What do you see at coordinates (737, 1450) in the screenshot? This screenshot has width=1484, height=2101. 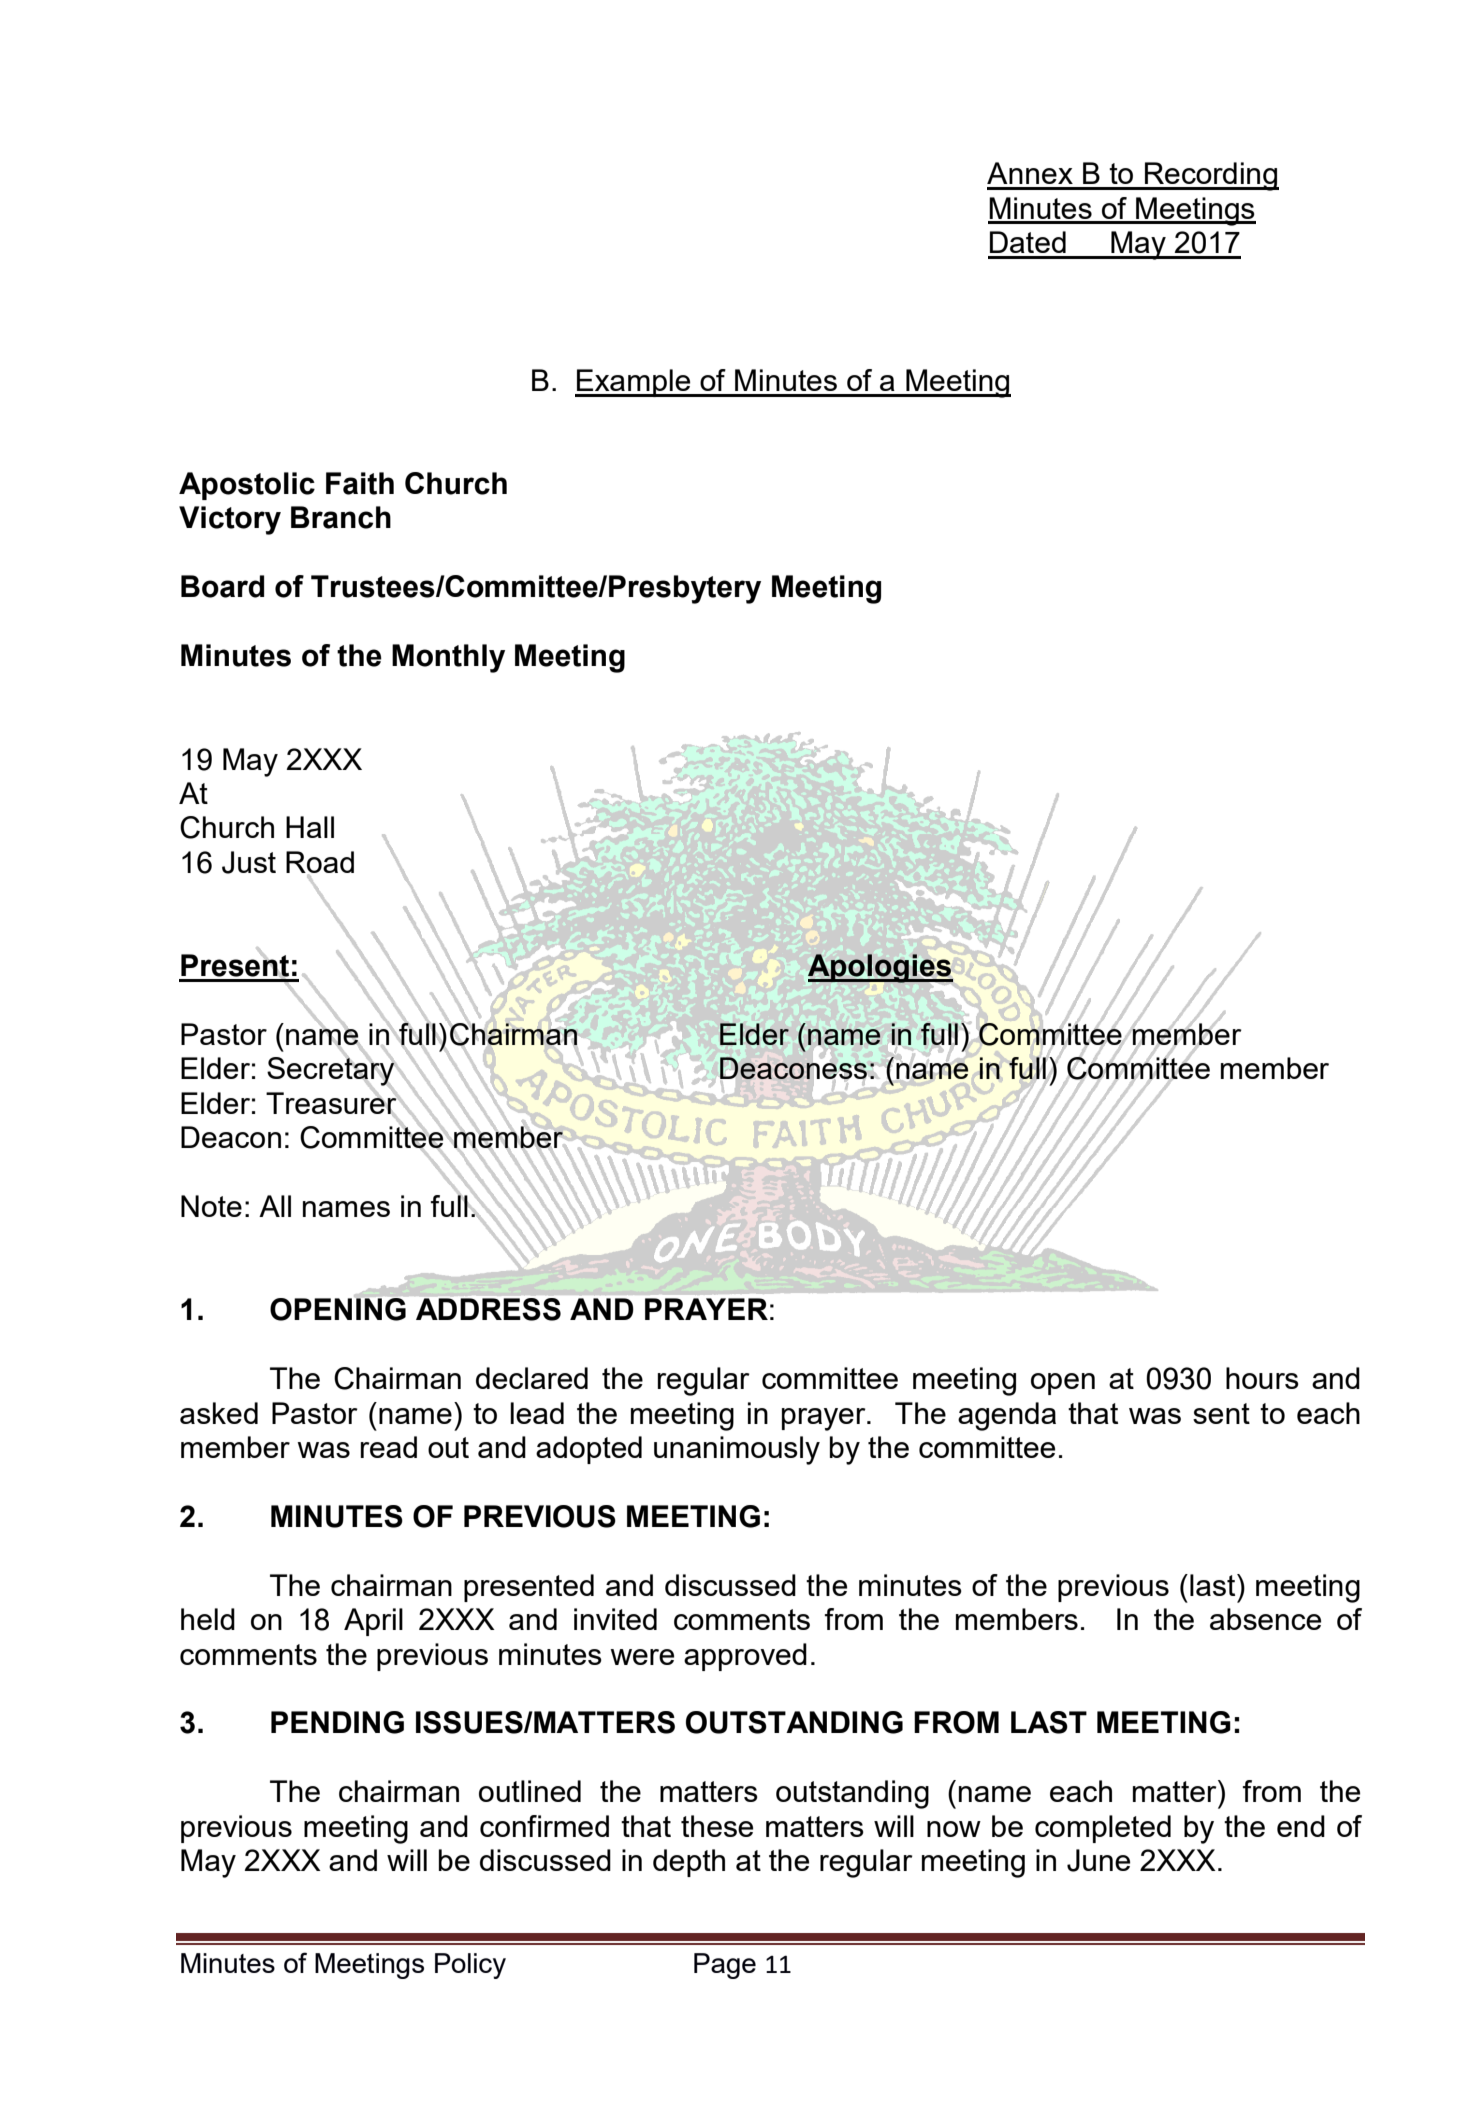 I see `unanimously` at bounding box center [737, 1450].
